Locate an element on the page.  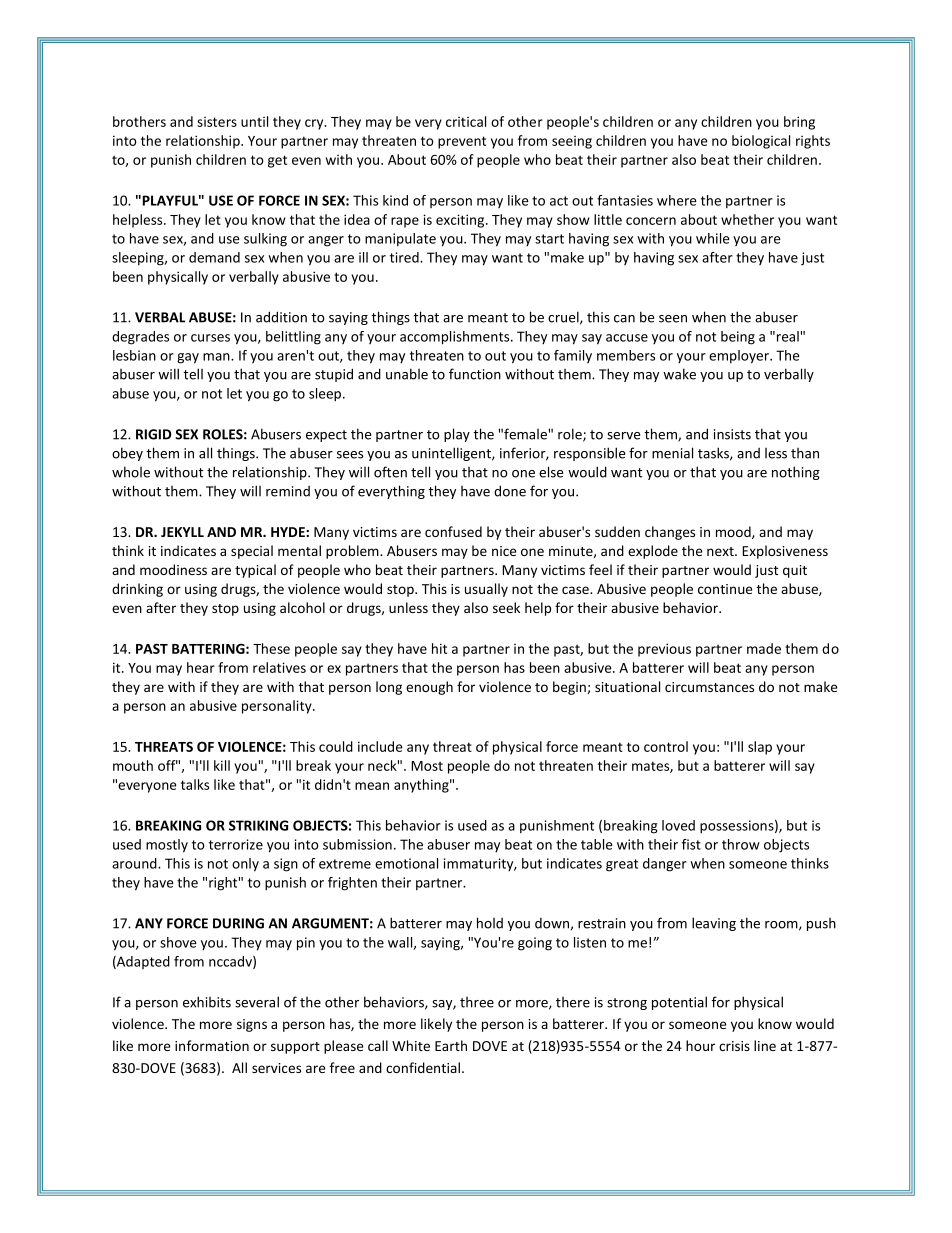
critical is located at coordinates (466, 121).
